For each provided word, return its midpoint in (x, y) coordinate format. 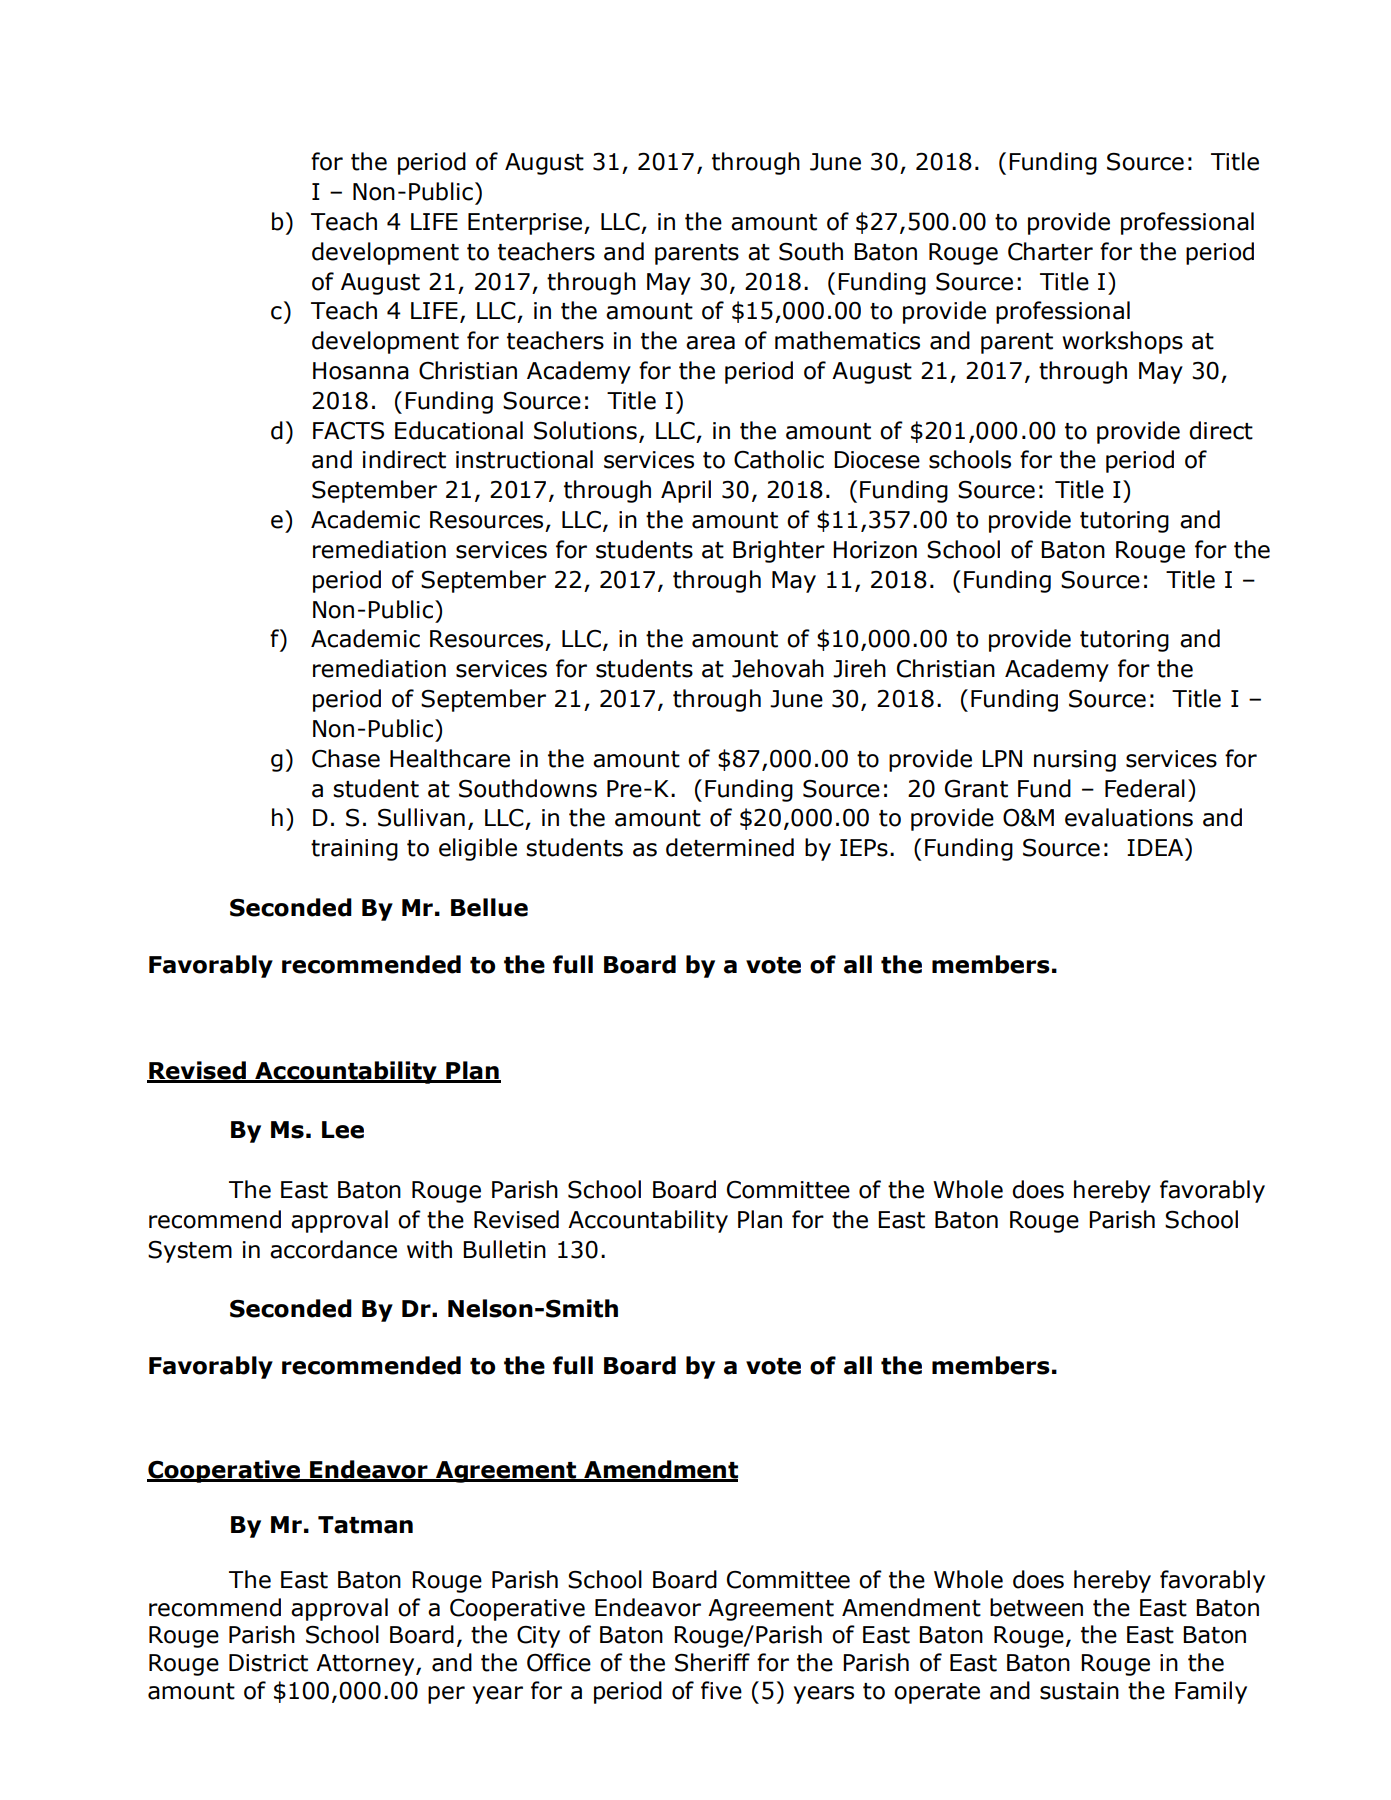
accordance (333, 1249)
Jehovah (778, 668)
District (268, 1663)
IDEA (1156, 847)
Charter (1050, 251)
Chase (346, 758)
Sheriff (712, 1662)
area (710, 343)
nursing (1075, 761)
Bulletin (504, 1249)
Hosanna (361, 371)
